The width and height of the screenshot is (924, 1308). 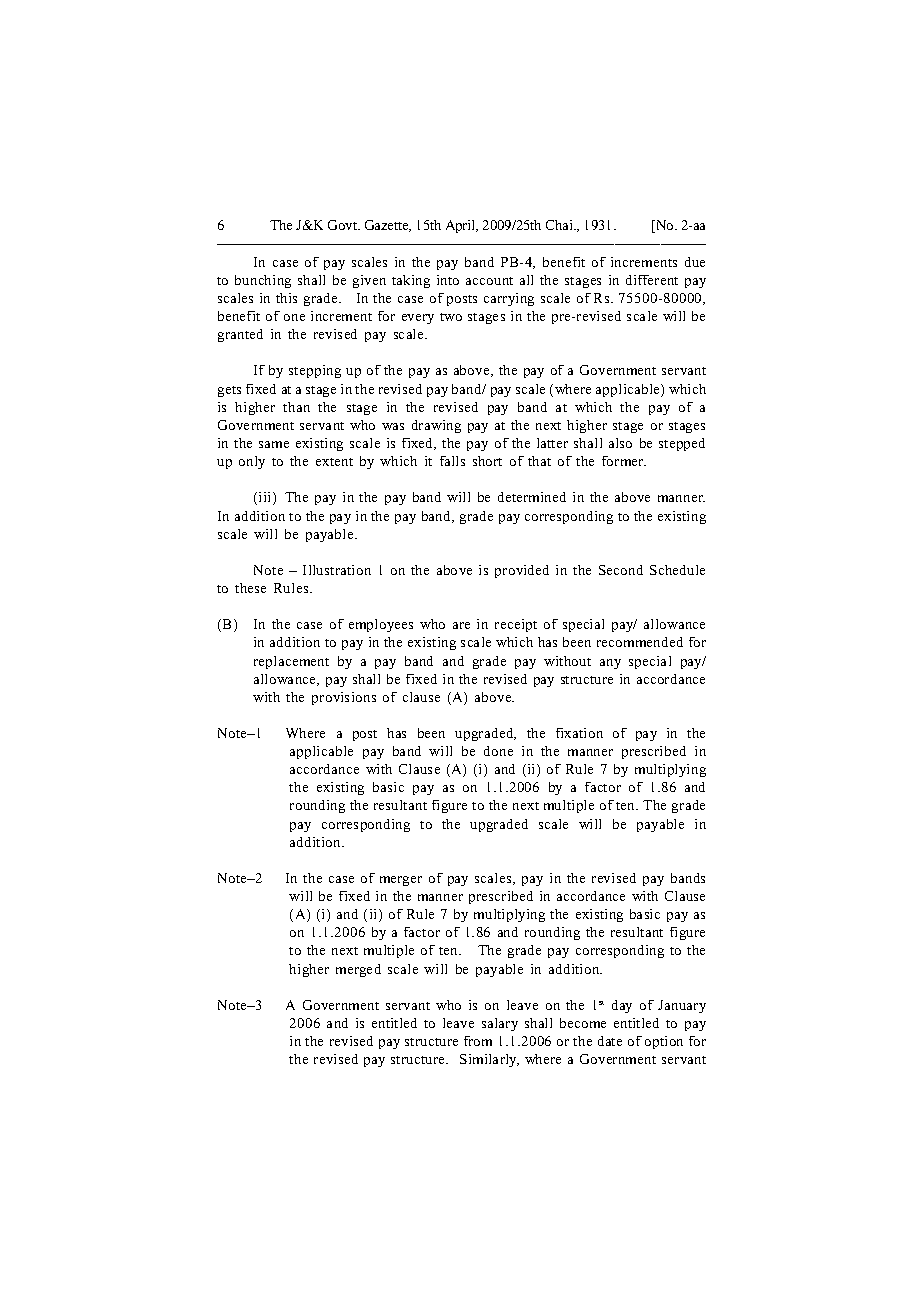 I want to click on replacement, so click(x=291, y=662).
